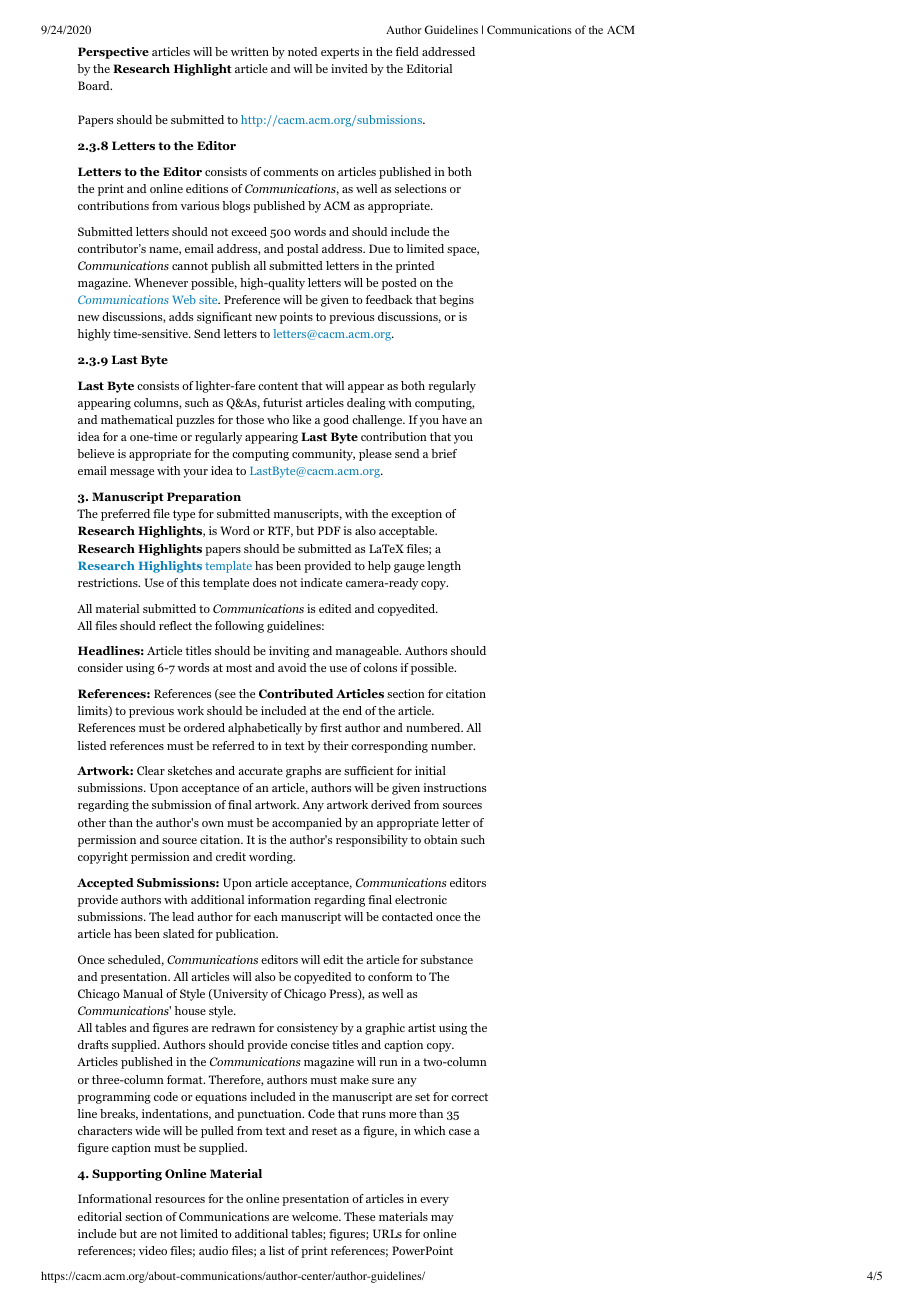 The height and width of the document is (1307, 924). I want to click on brief, so click(444, 453).
